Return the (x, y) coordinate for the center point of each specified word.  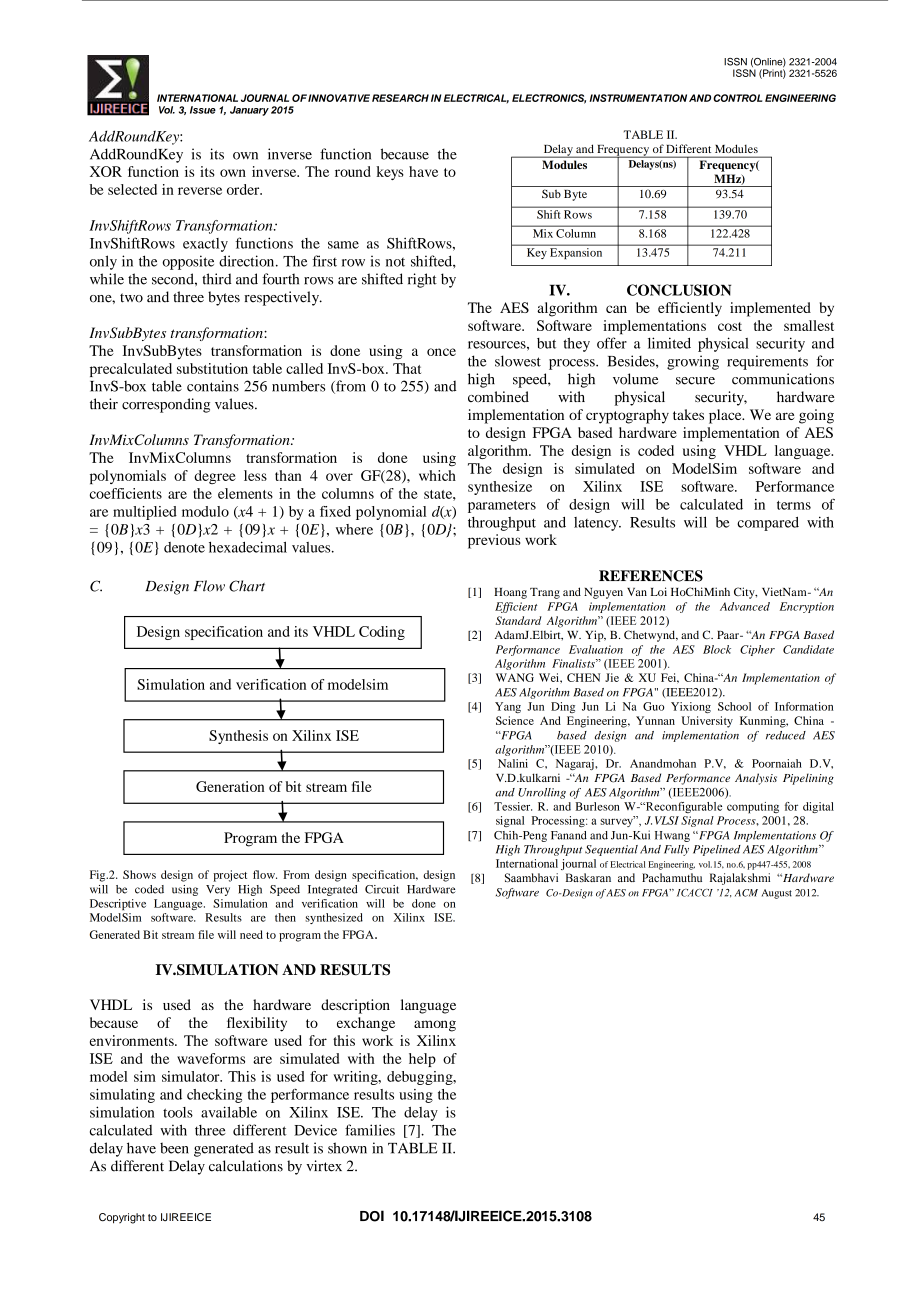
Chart (247, 586)
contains (213, 386)
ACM (746, 893)
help (422, 1060)
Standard (518, 620)
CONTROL (737, 98)
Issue (203, 110)
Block (717, 649)
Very (218, 890)
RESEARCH (400, 98)
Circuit (382, 889)
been (174, 1148)
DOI (372, 1216)
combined (498, 397)
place (726, 416)
